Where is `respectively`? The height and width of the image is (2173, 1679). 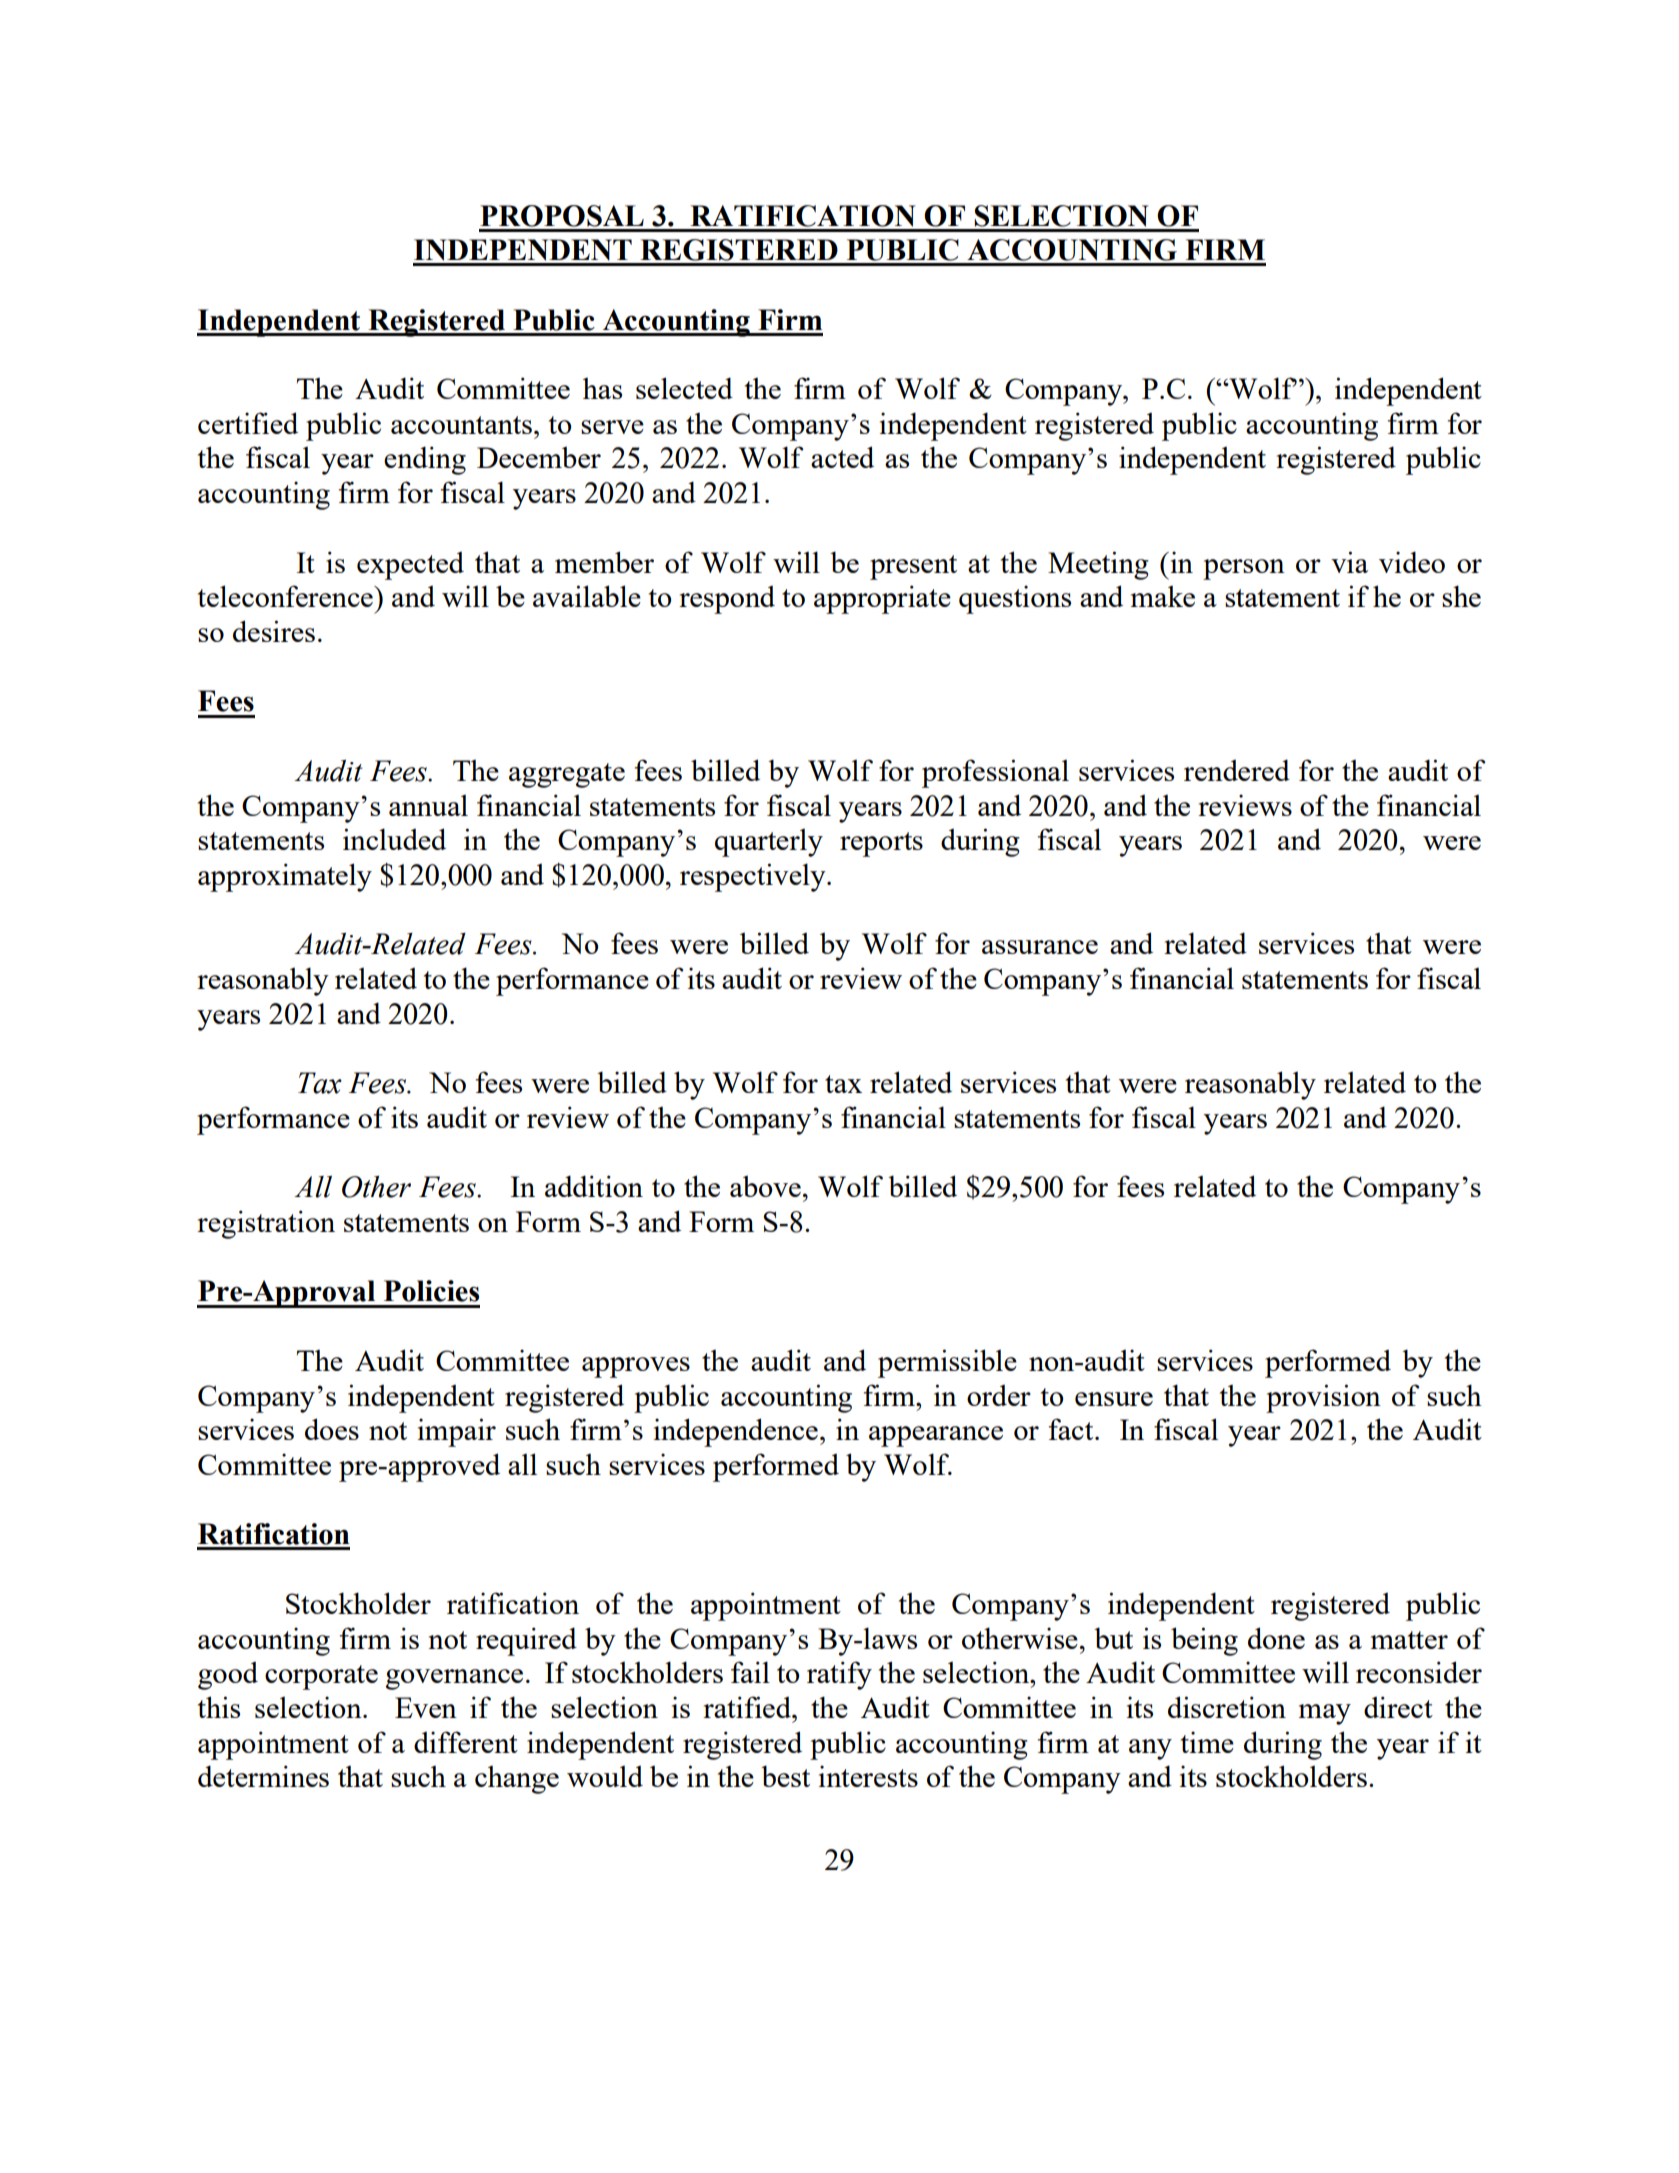
respectively is located at coordinates (754, 877).
